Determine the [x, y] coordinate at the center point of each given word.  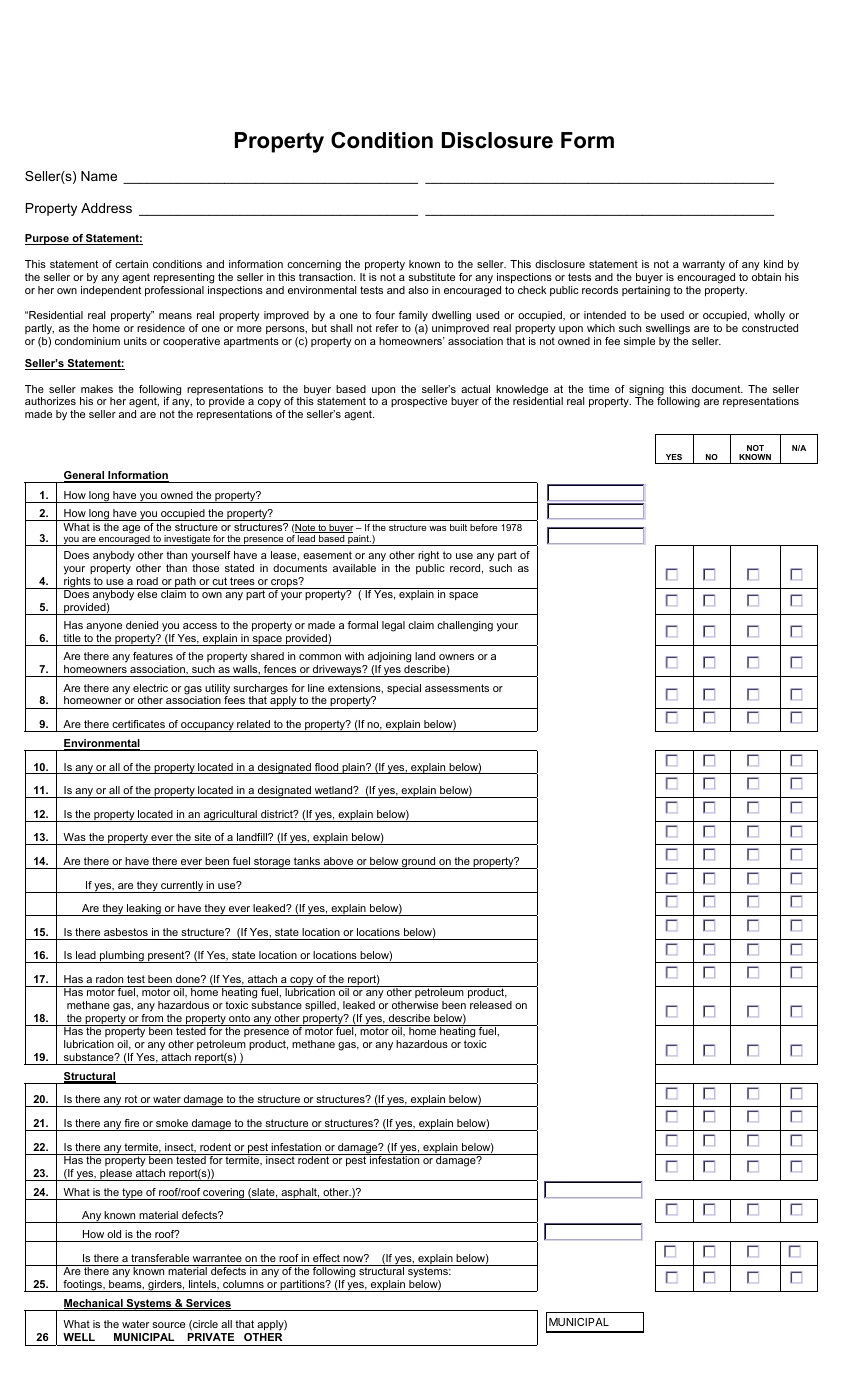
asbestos [126, 932]
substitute [431, 277]
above [338, 861]
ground [419, 863]
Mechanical [94, 1304]
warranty [703, 265]
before [483, 527]
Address [106, 208]
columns [243, 1284]
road [147, 581]
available [354, 568]
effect [326, 1258]
